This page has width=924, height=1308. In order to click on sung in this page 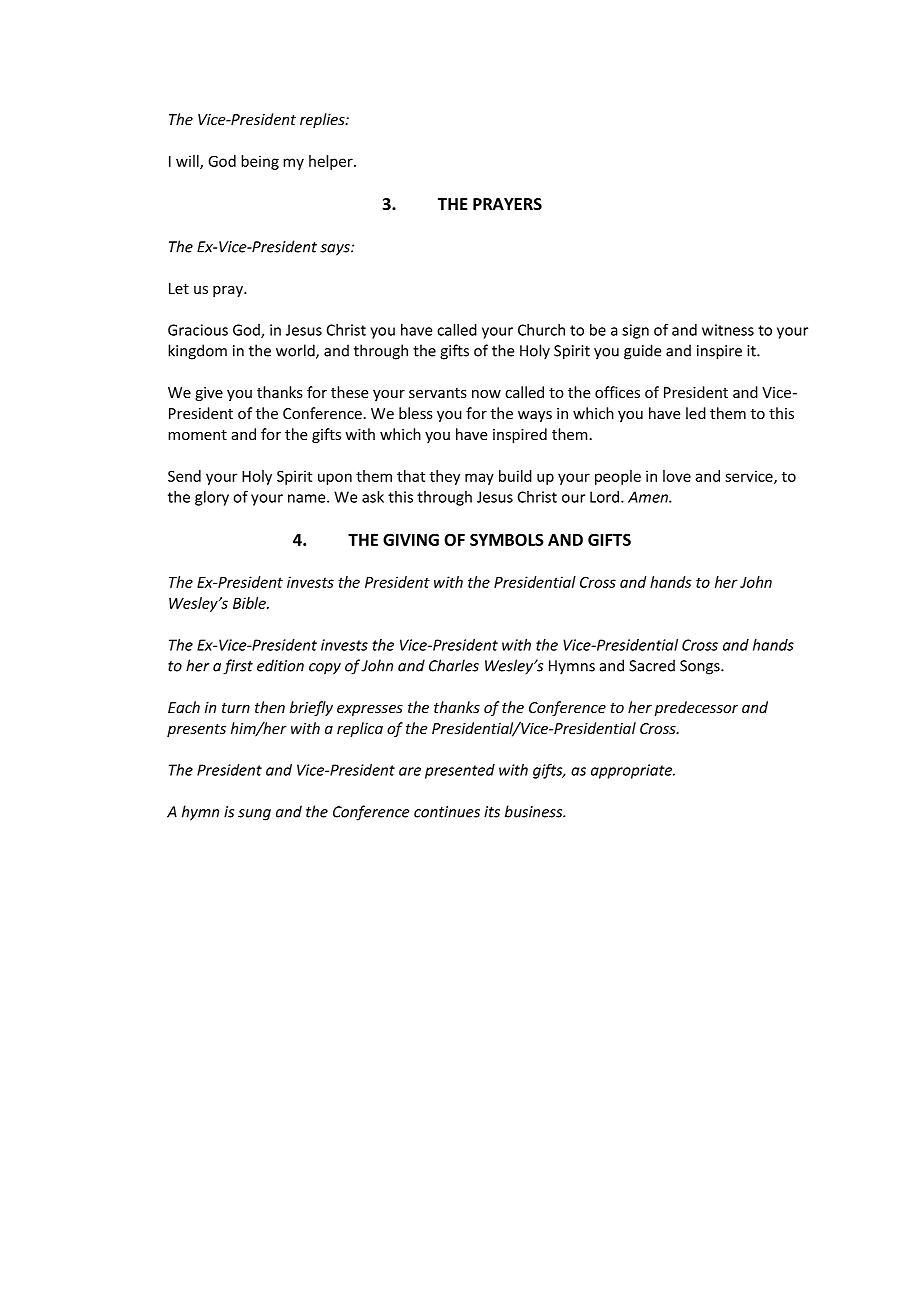, I will do `click(254, 815)`.
